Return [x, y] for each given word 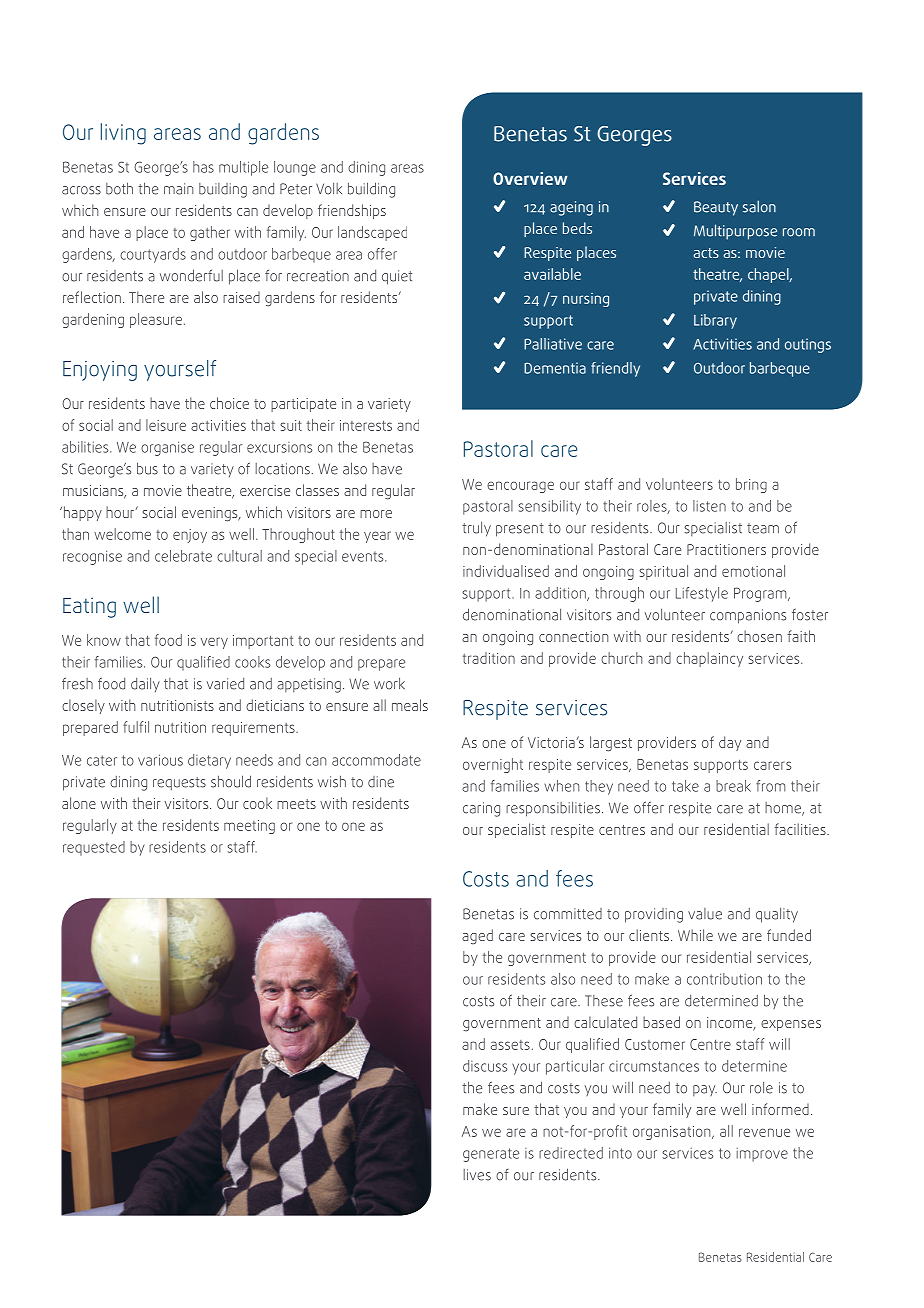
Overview [530, 178]
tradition [489, 658]
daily [145, 684]
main [178, 189]
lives [477, 1175]
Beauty [716, 208]
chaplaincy [709, 659]
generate [491, 1155]
